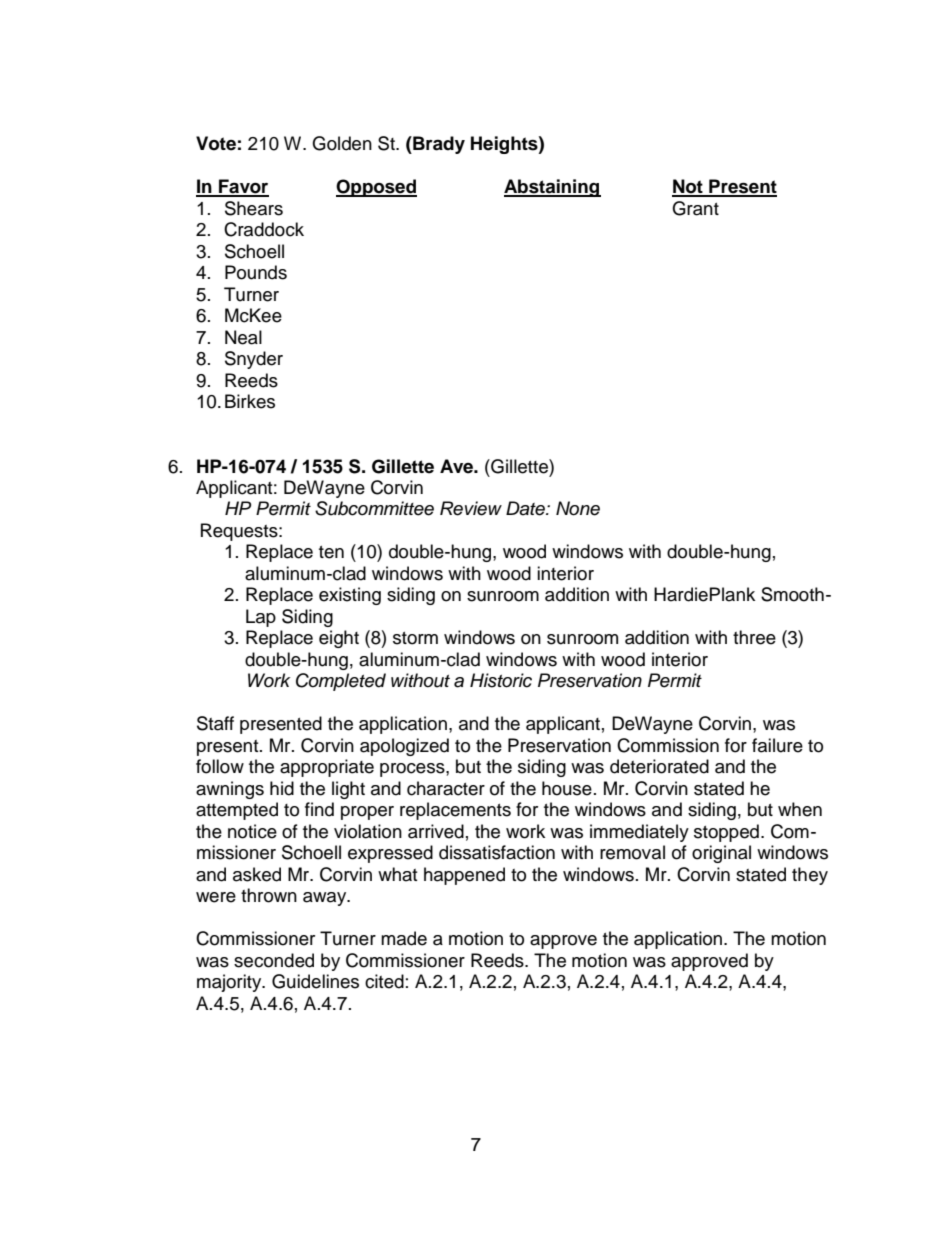  I want to click on Abstaining, so click(552, 188).
